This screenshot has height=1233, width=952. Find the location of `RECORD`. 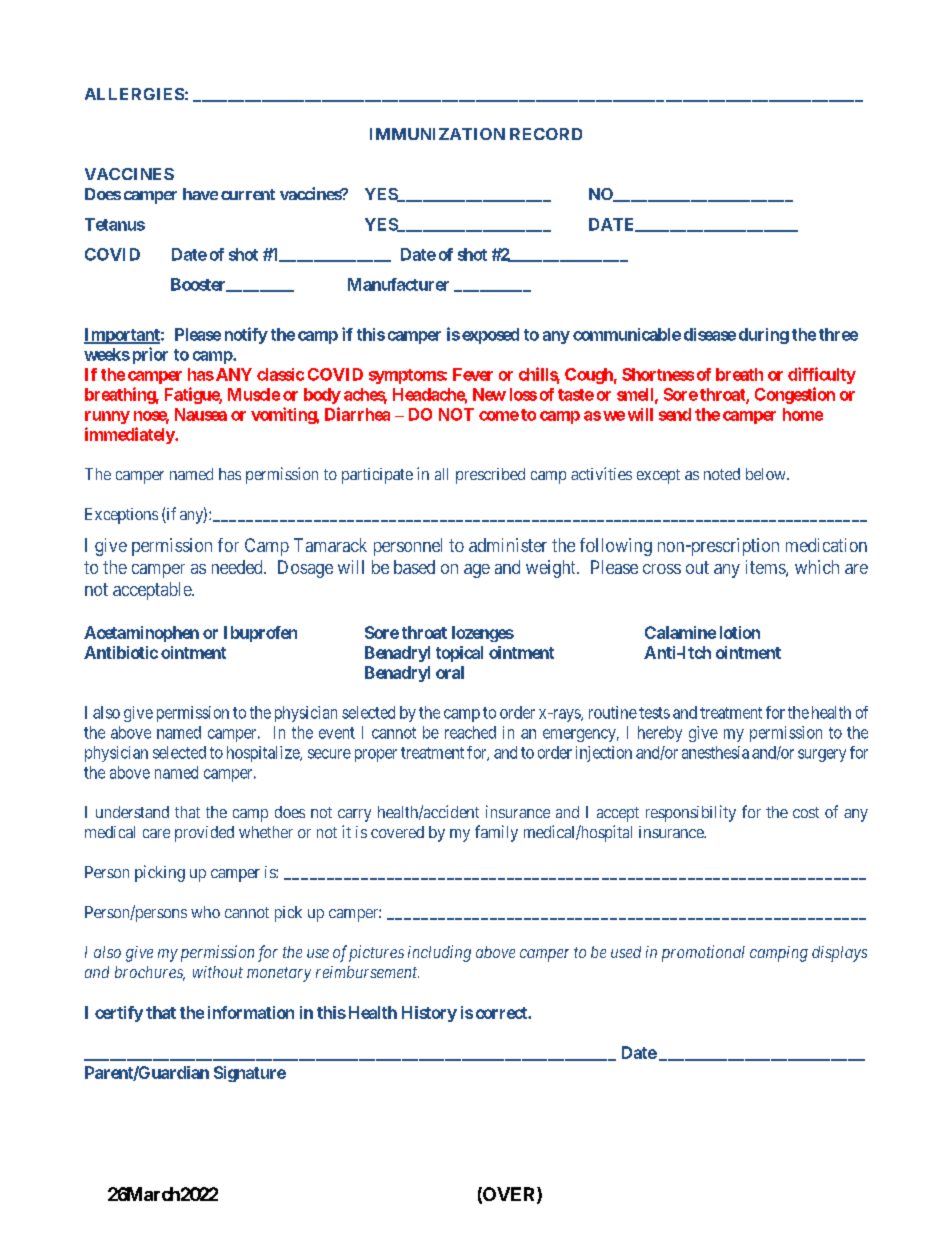

RECORD is located at coordinates (546, 134).
